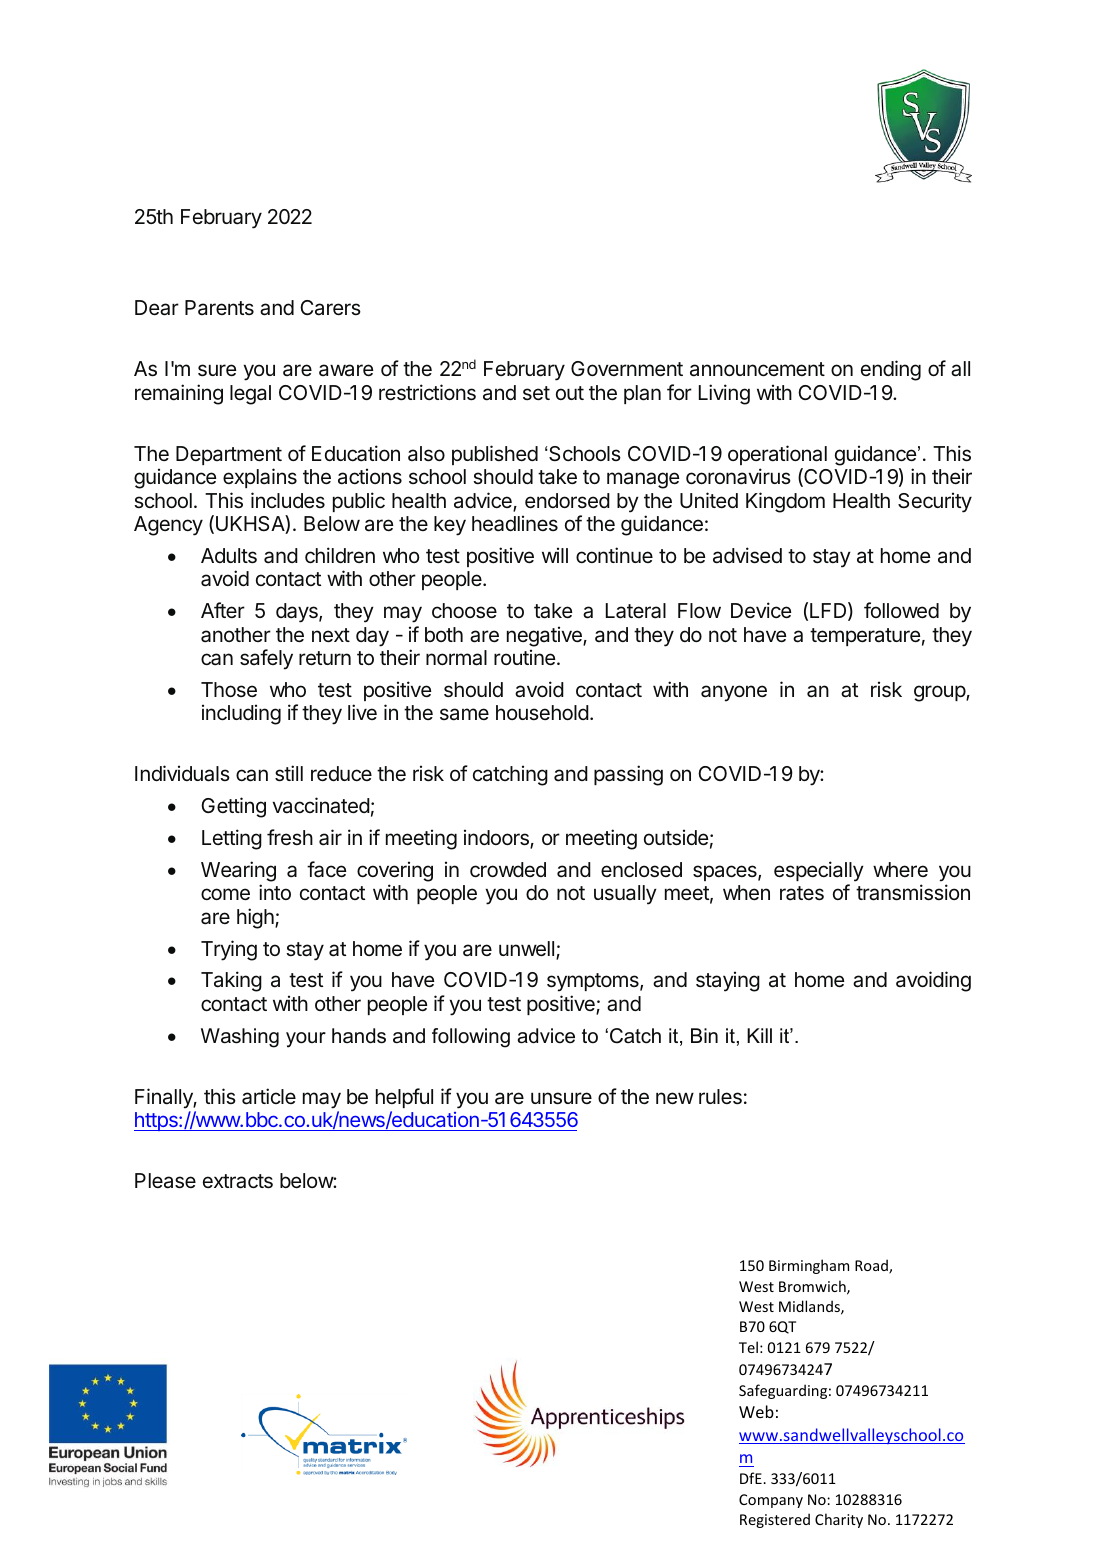 The image size is (1105, 1563). What do you see at coordinates (219, 307) in the screenshot?
I see `Parents` at bounding box center [219, 307].
